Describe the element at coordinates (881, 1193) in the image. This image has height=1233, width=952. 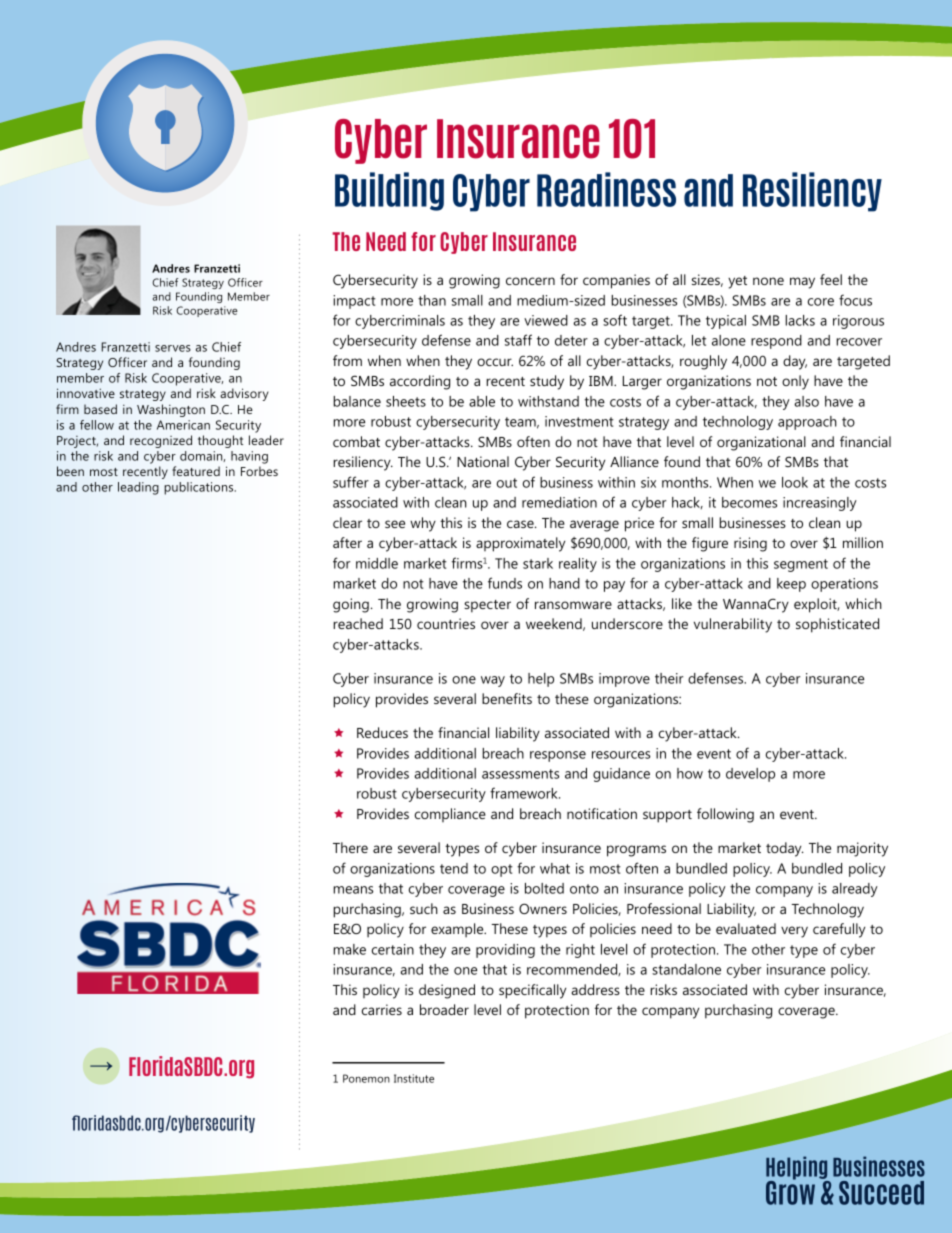
I see `Succeed` at that location.
